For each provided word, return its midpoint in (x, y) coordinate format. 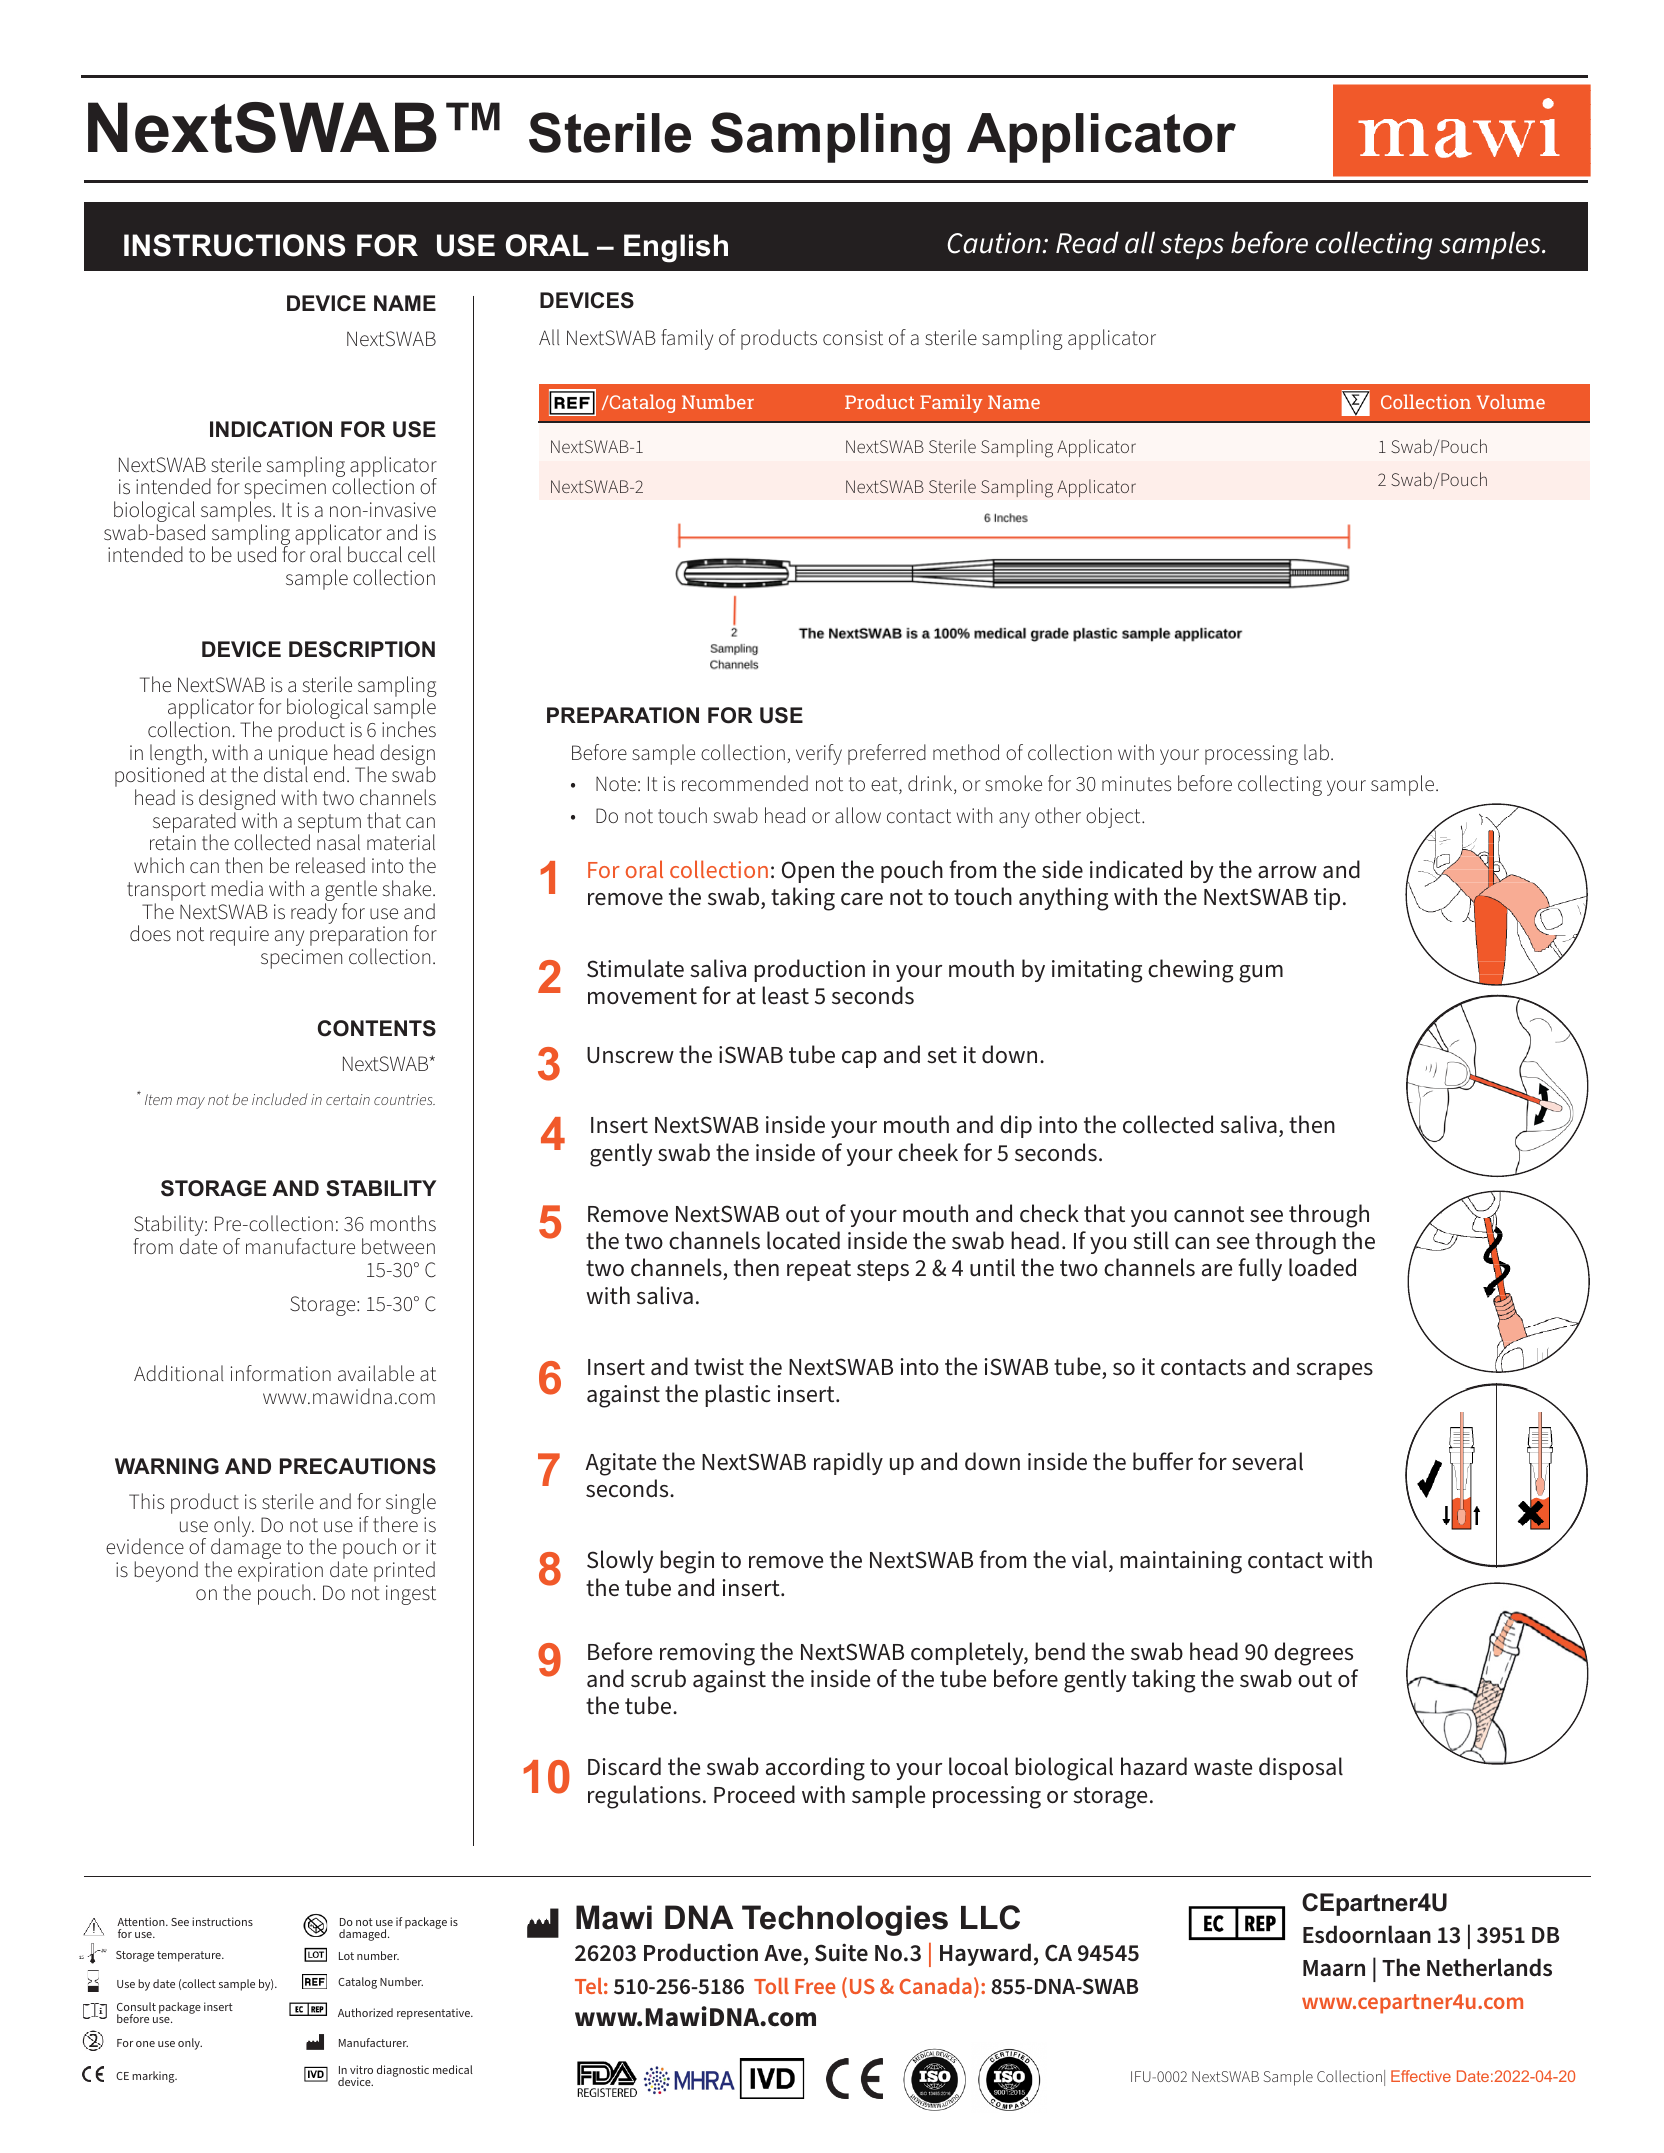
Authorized (365, 2012)
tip (1327, 899)
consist (853, 337)
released (330, 865)
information (281, 1373)
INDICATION (271, 429)
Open (808, 872)
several (1267, 1461)
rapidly (848, 1463)
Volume (1511, 401)
